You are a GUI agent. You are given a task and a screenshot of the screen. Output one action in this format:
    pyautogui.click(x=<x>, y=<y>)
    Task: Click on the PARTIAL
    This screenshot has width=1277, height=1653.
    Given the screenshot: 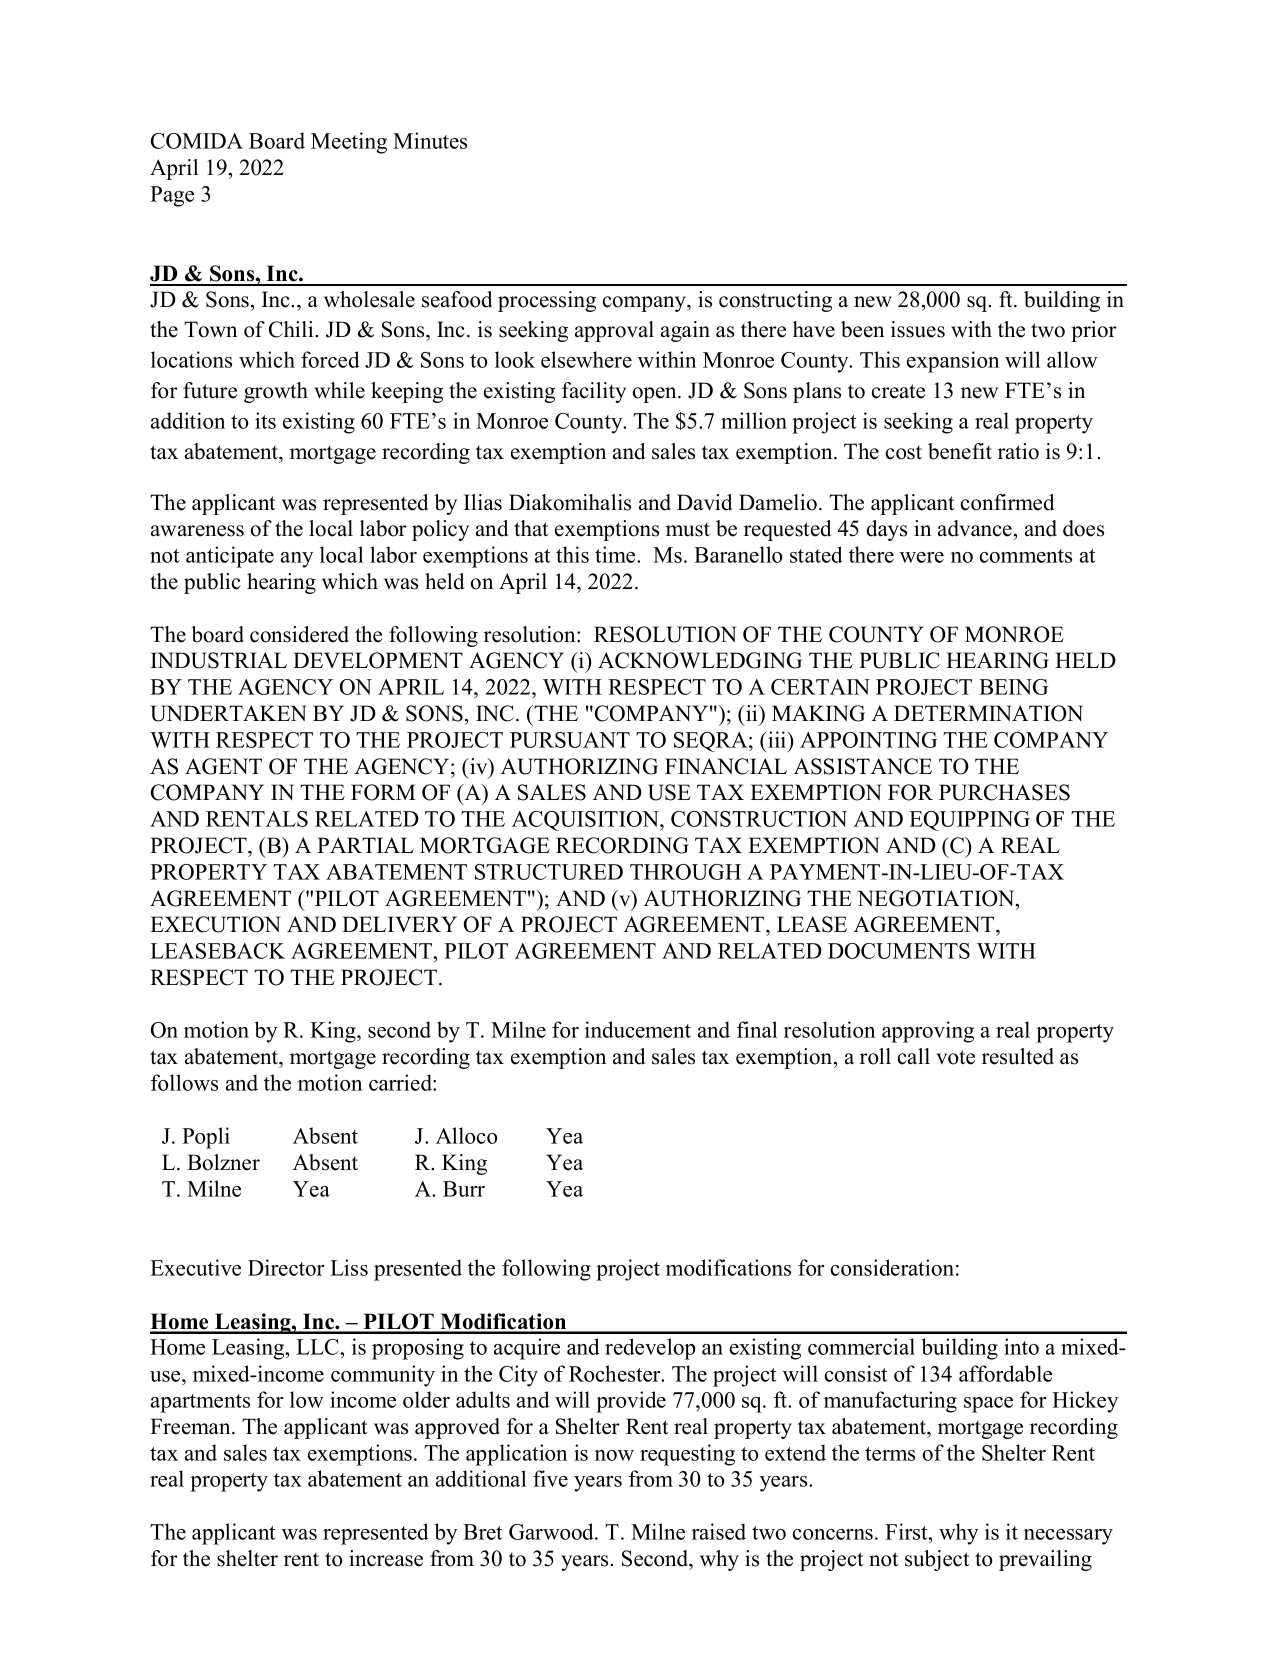 What is the action you would take?
    pyautogui.click(x=365, y=845)
